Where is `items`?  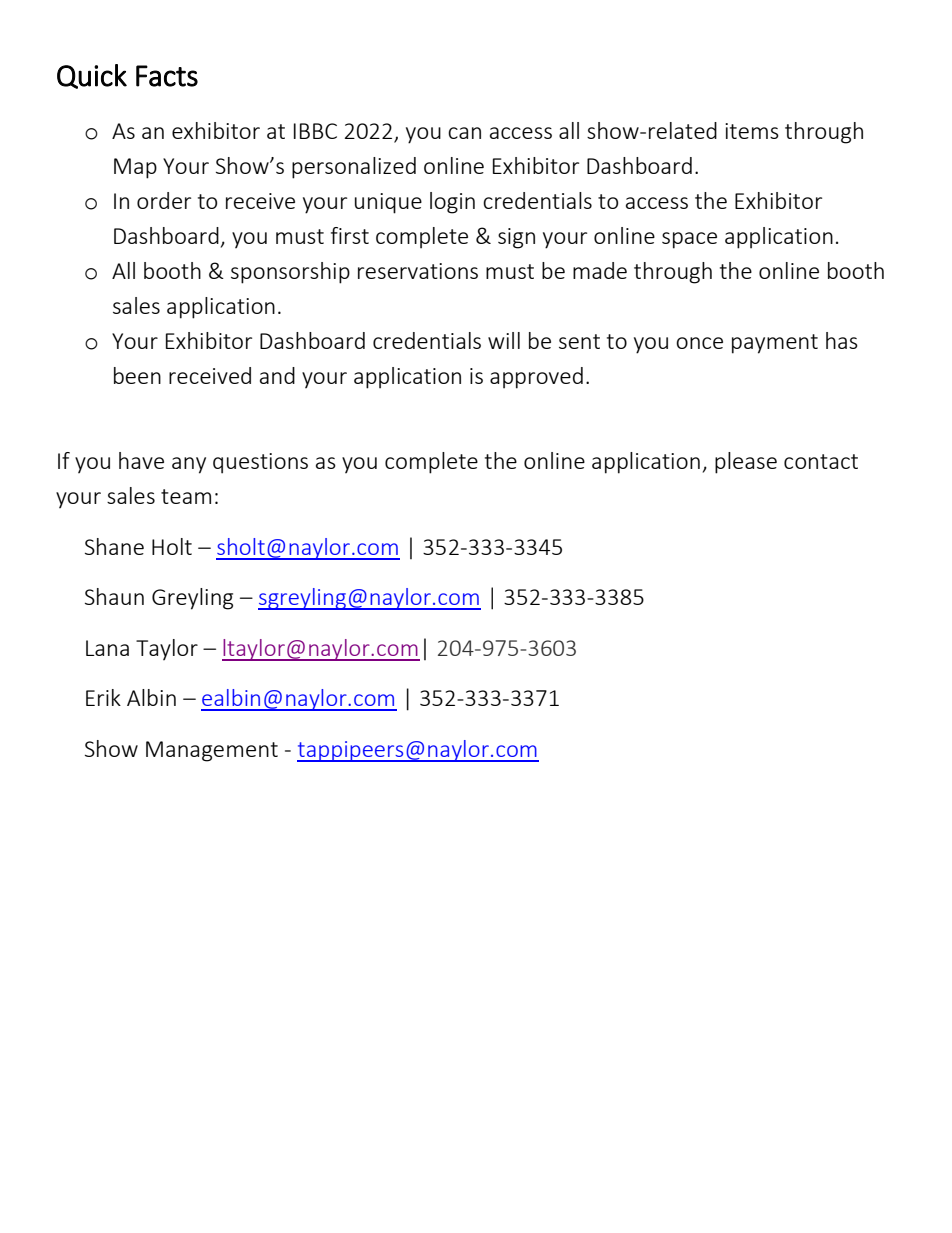 items is located at coordinates (752, 131).
